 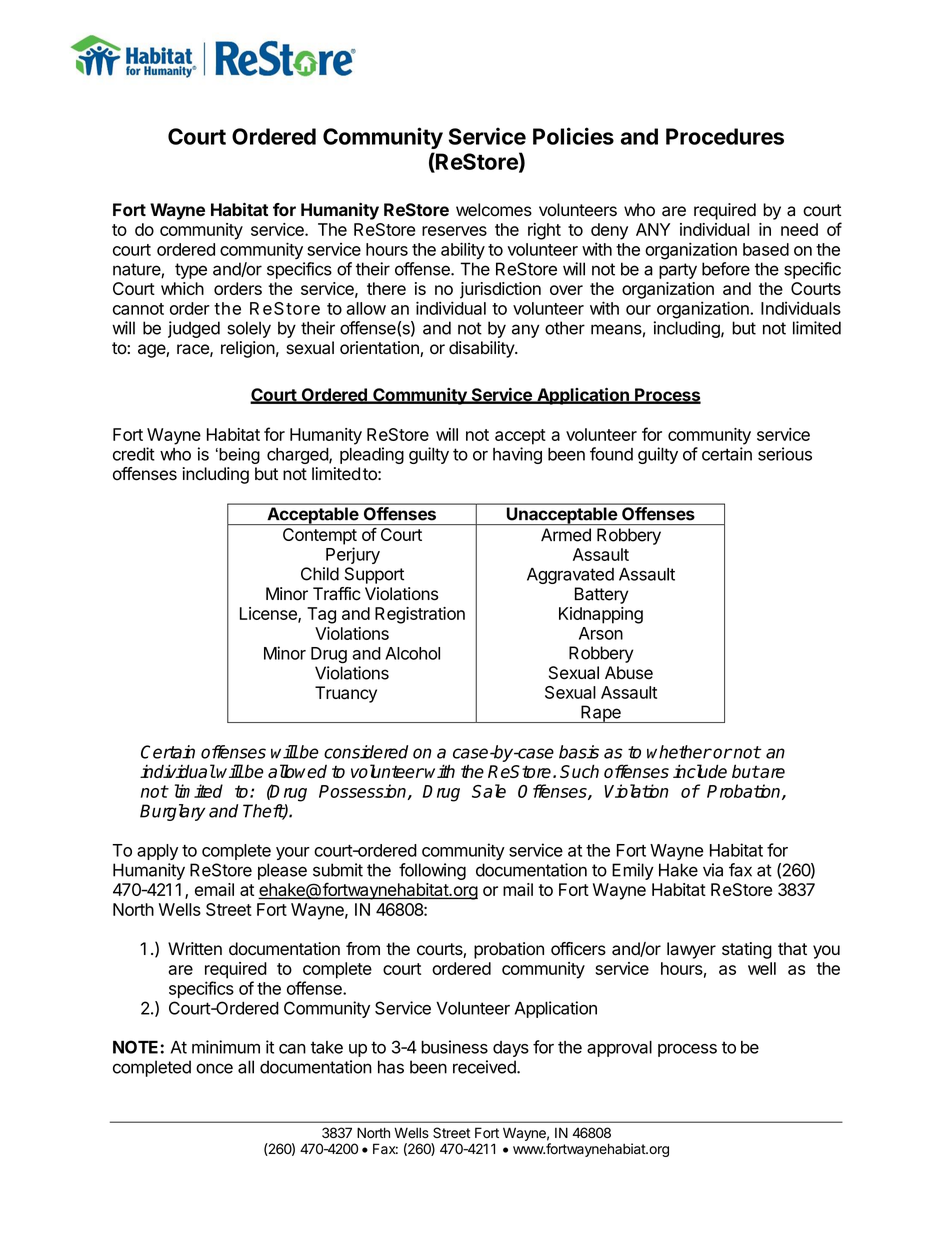 What do you see at coordinates (420, 615) in the page?
I see `Registration` at bounding box center [420, 615].
